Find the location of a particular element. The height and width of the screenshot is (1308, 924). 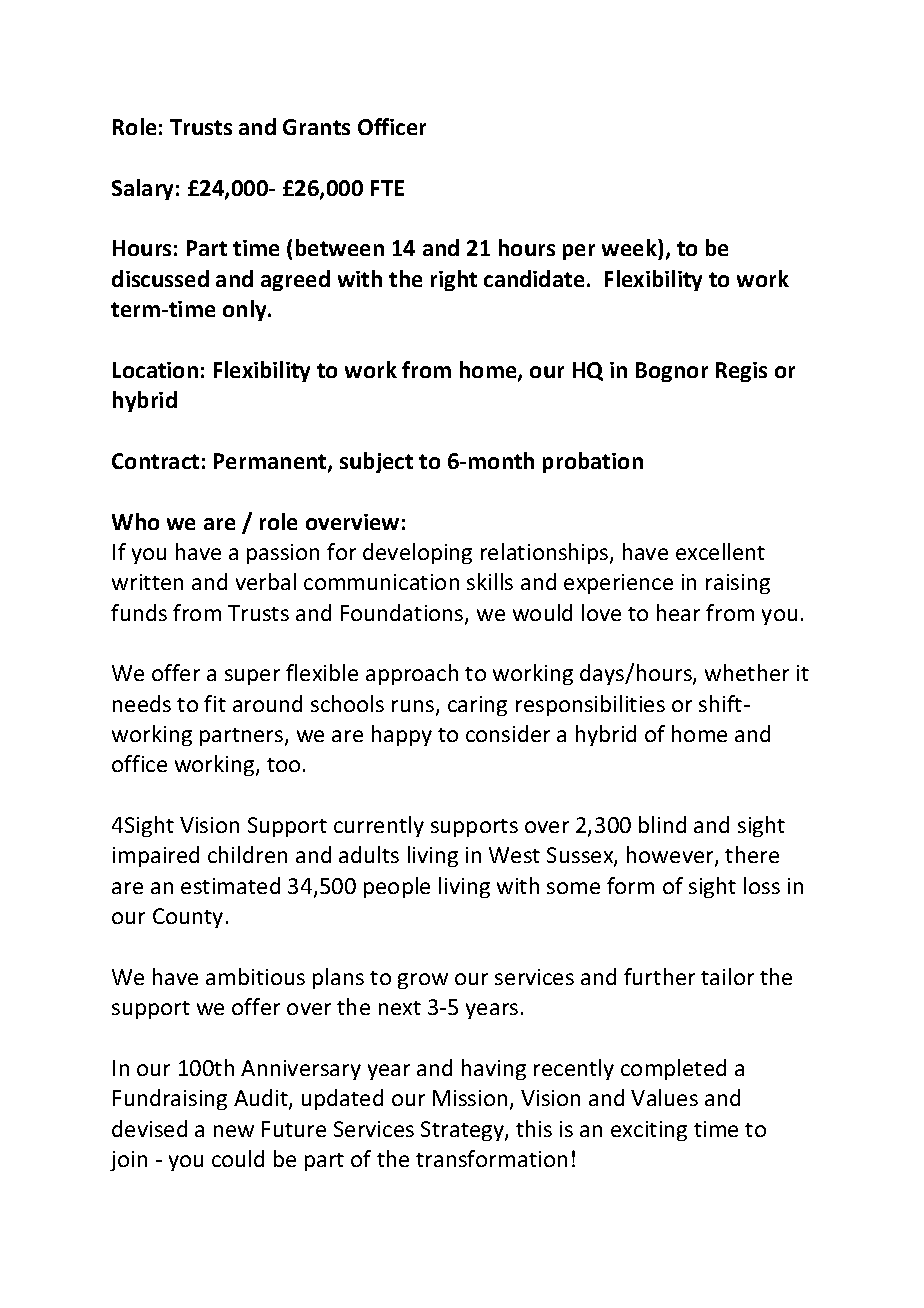

Grants is located at coordinates (316, 127).
